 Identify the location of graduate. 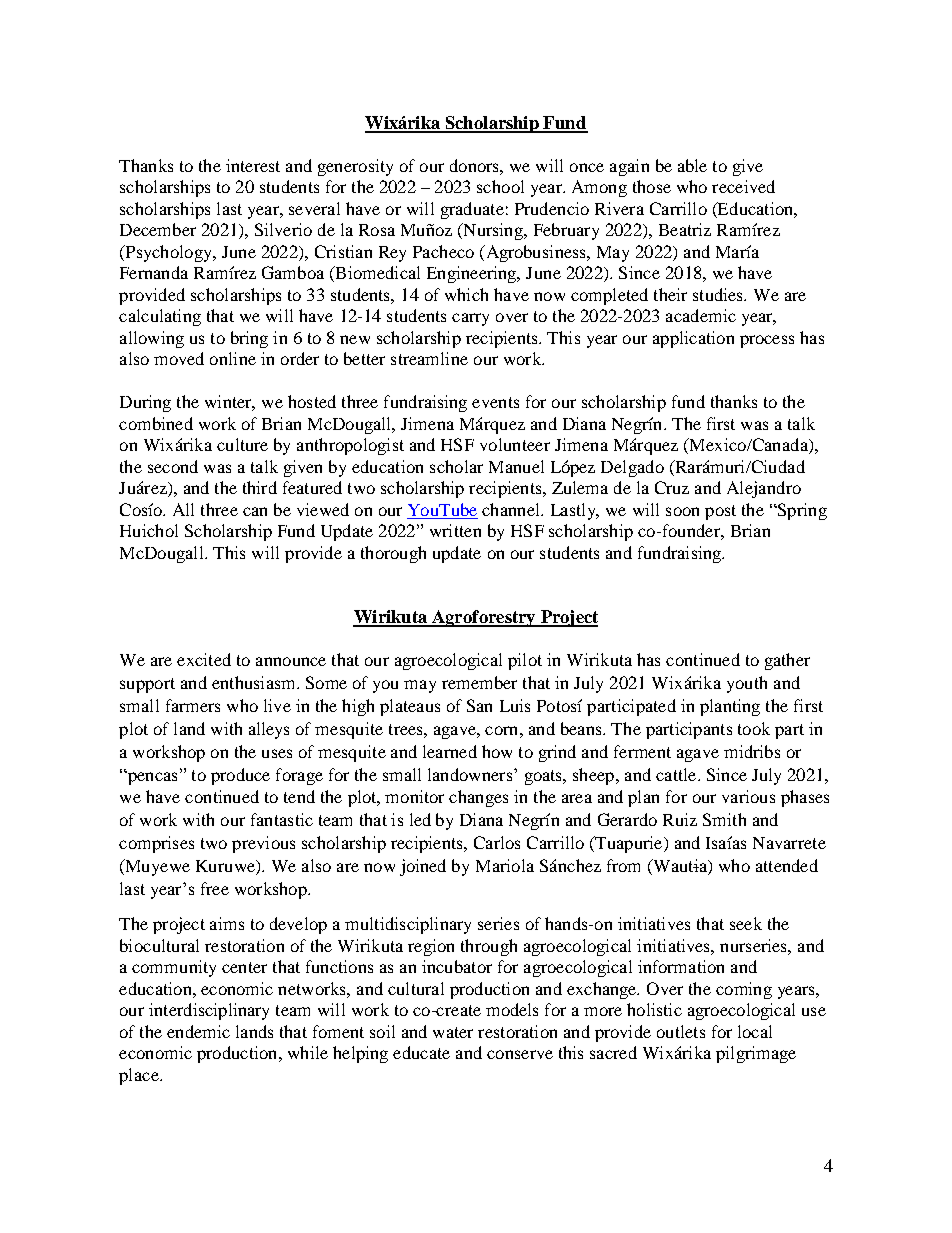
(472, 210).
